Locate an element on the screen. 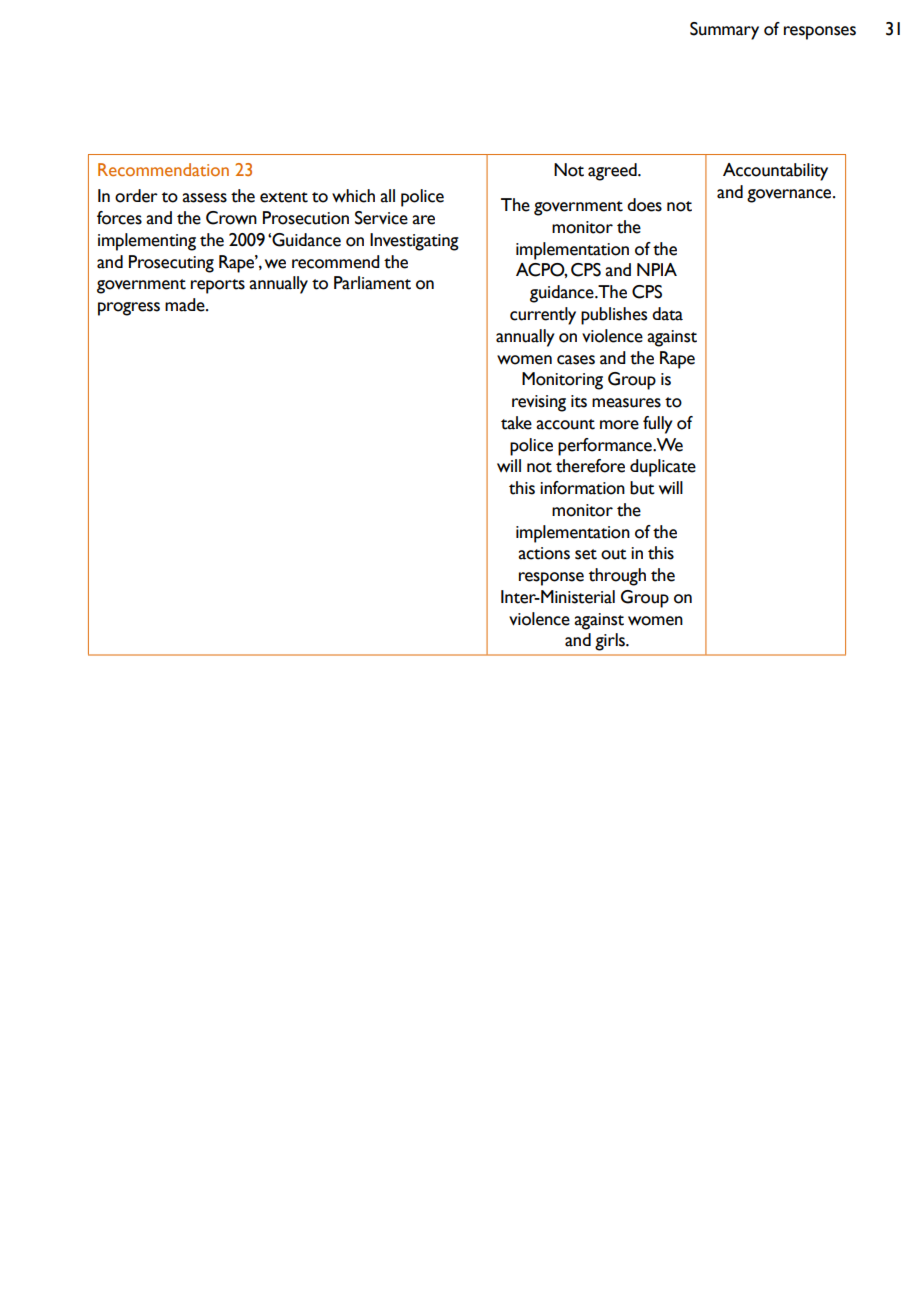  reports is located at coordinates (218, 286).
